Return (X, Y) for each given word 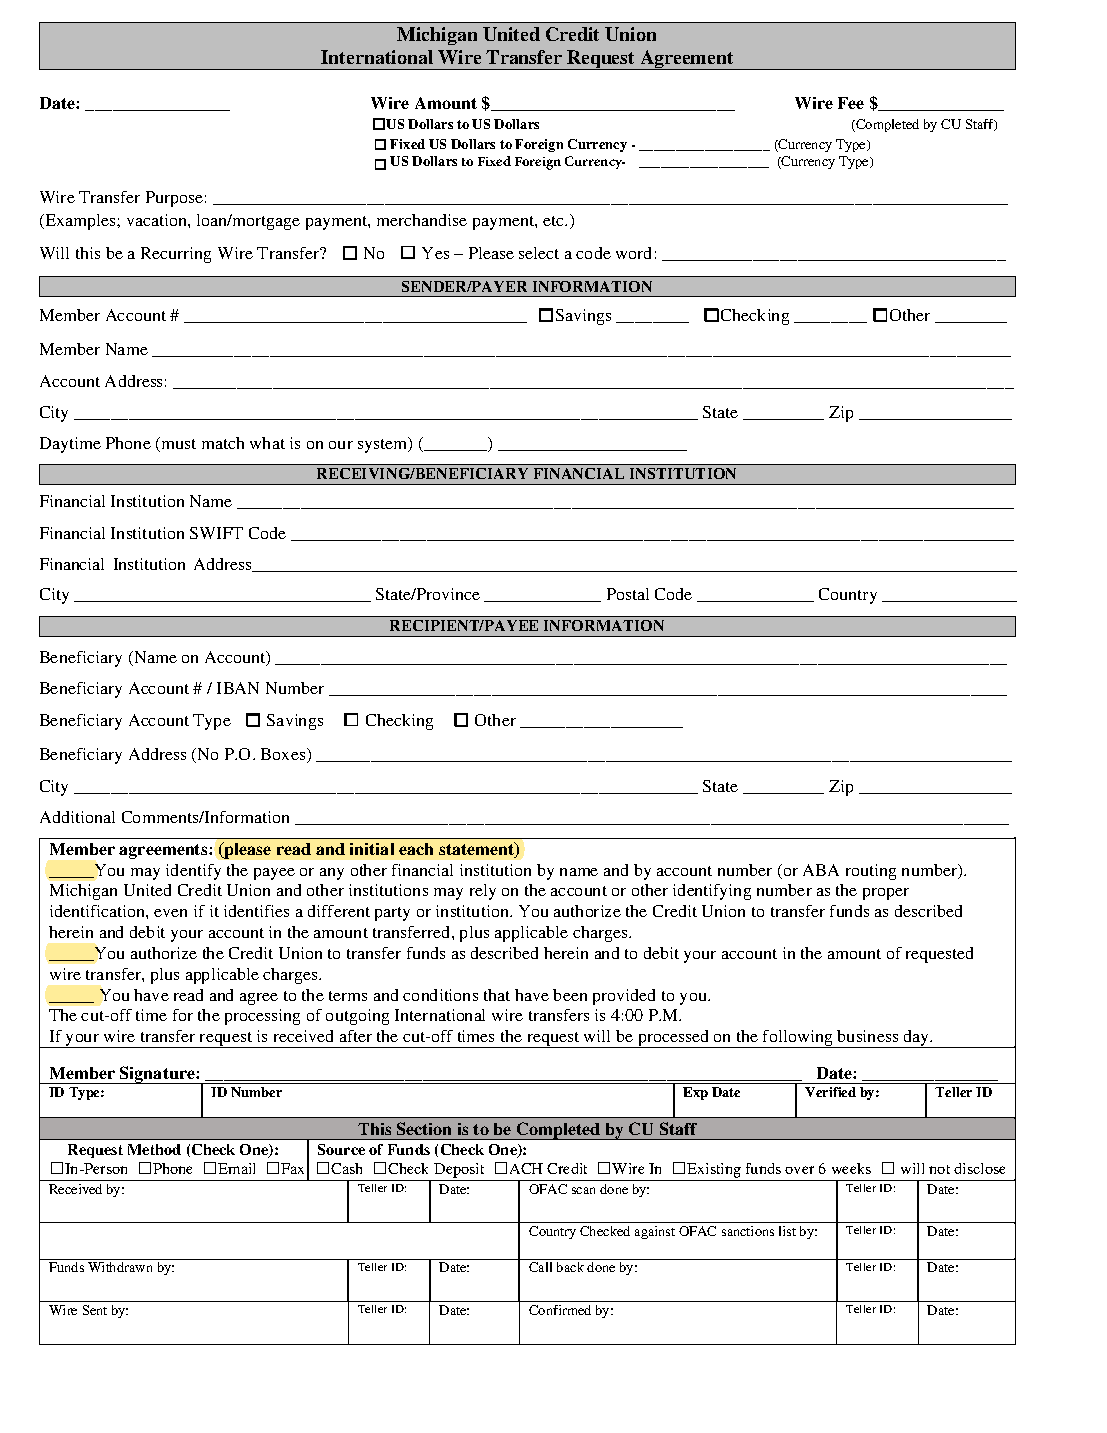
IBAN (238, 688)
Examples (80, 222)
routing (871, 872)
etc (555, 221)
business (867, 1036)
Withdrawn (120, 1267)
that (497, 995)
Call (540, 1267)
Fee (851, 103)
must (179, 444)
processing (262, 1017)
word (633, 253)
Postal (628, 594)
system (384, 445)
